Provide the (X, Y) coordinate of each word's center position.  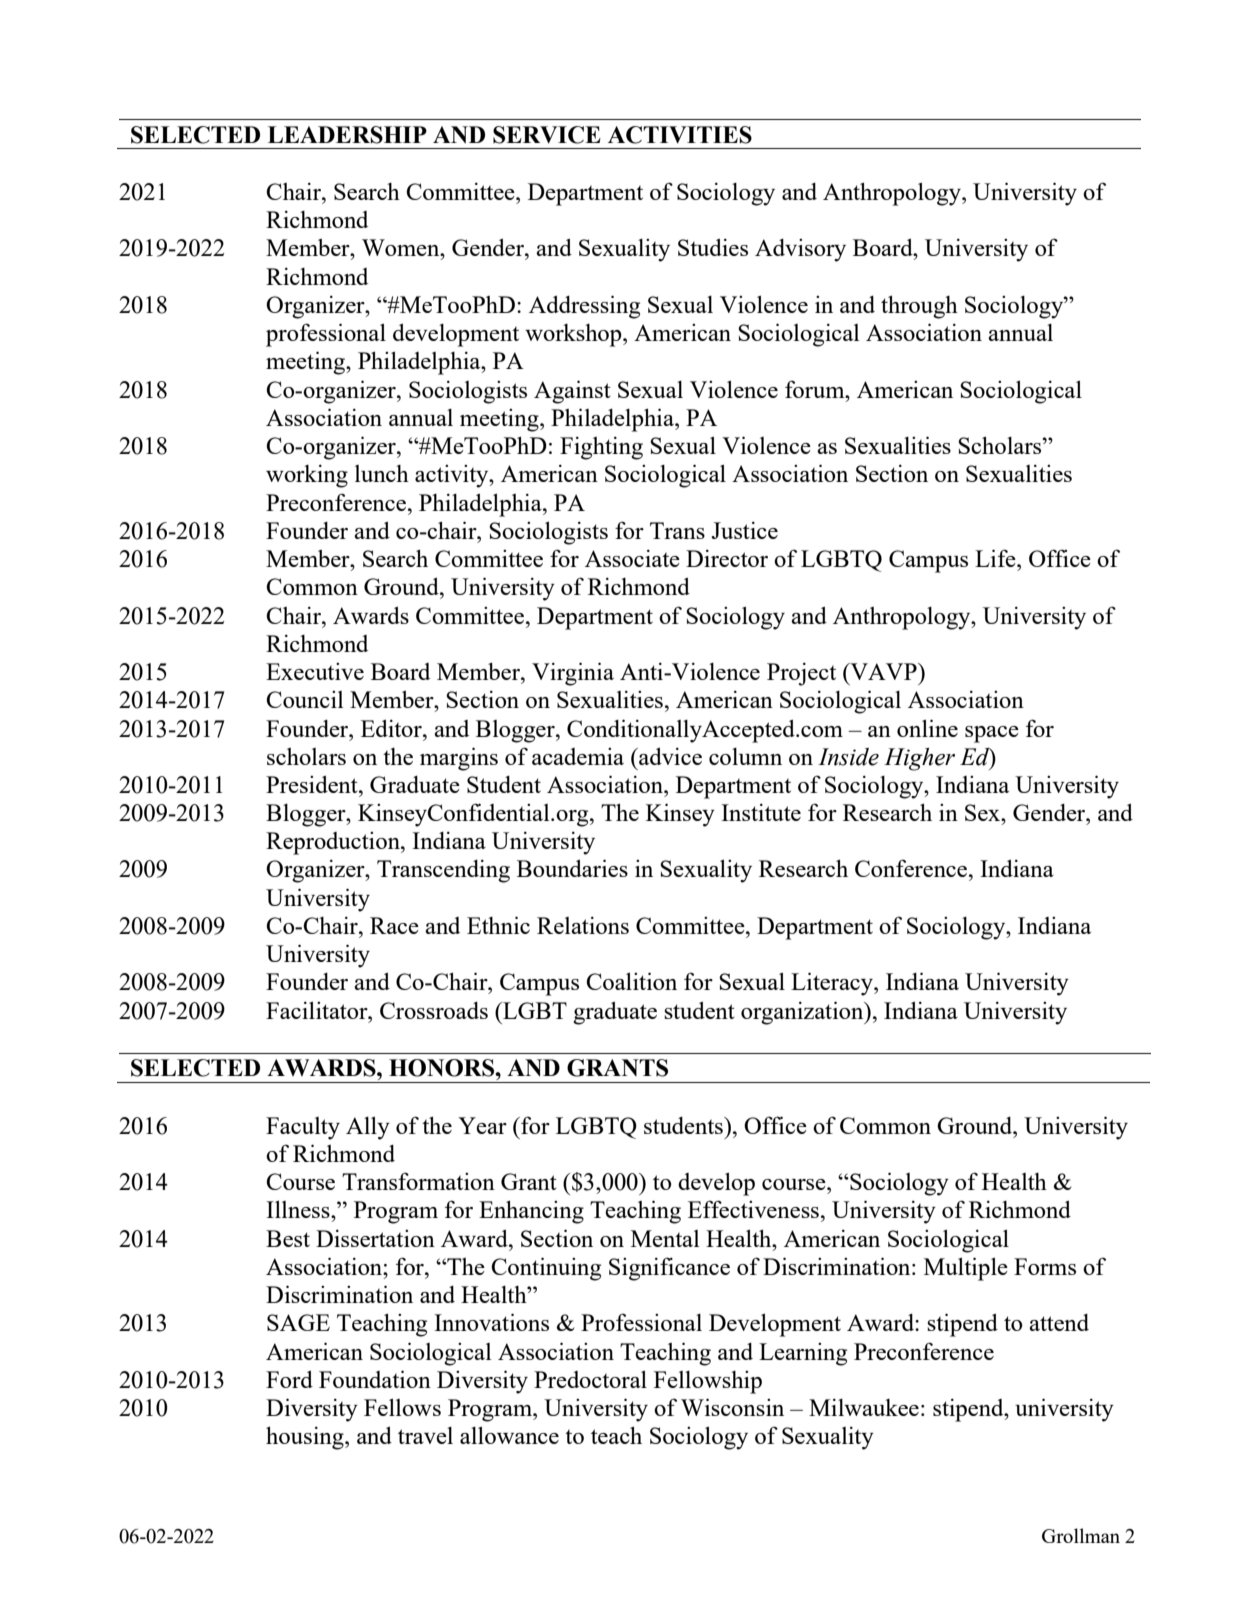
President (313, 784)
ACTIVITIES (680, 135)
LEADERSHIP (347, 135)
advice (669, 756)
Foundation (375, 1379)
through (919, 307)
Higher (919, 759)
